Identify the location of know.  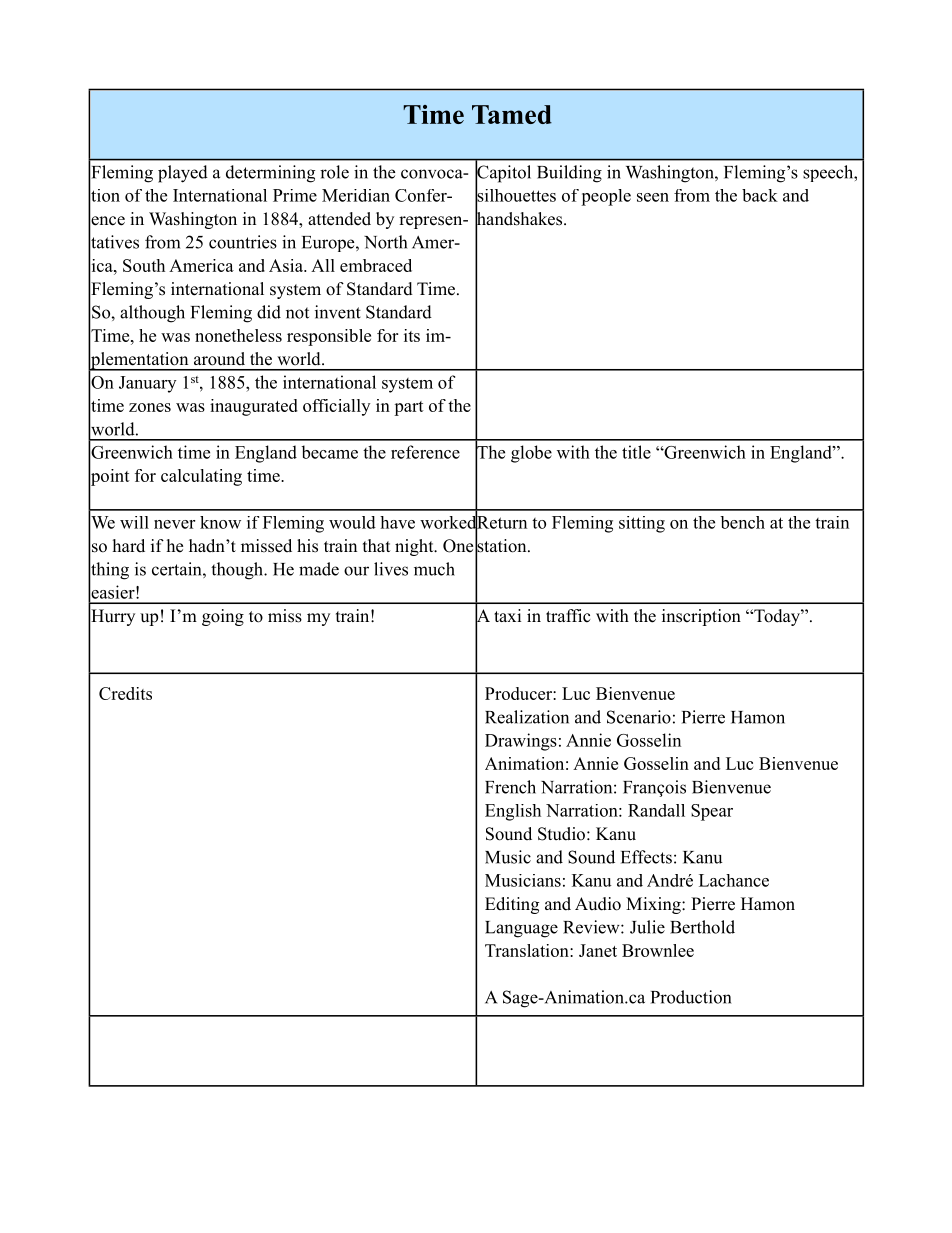
(220, 522).
